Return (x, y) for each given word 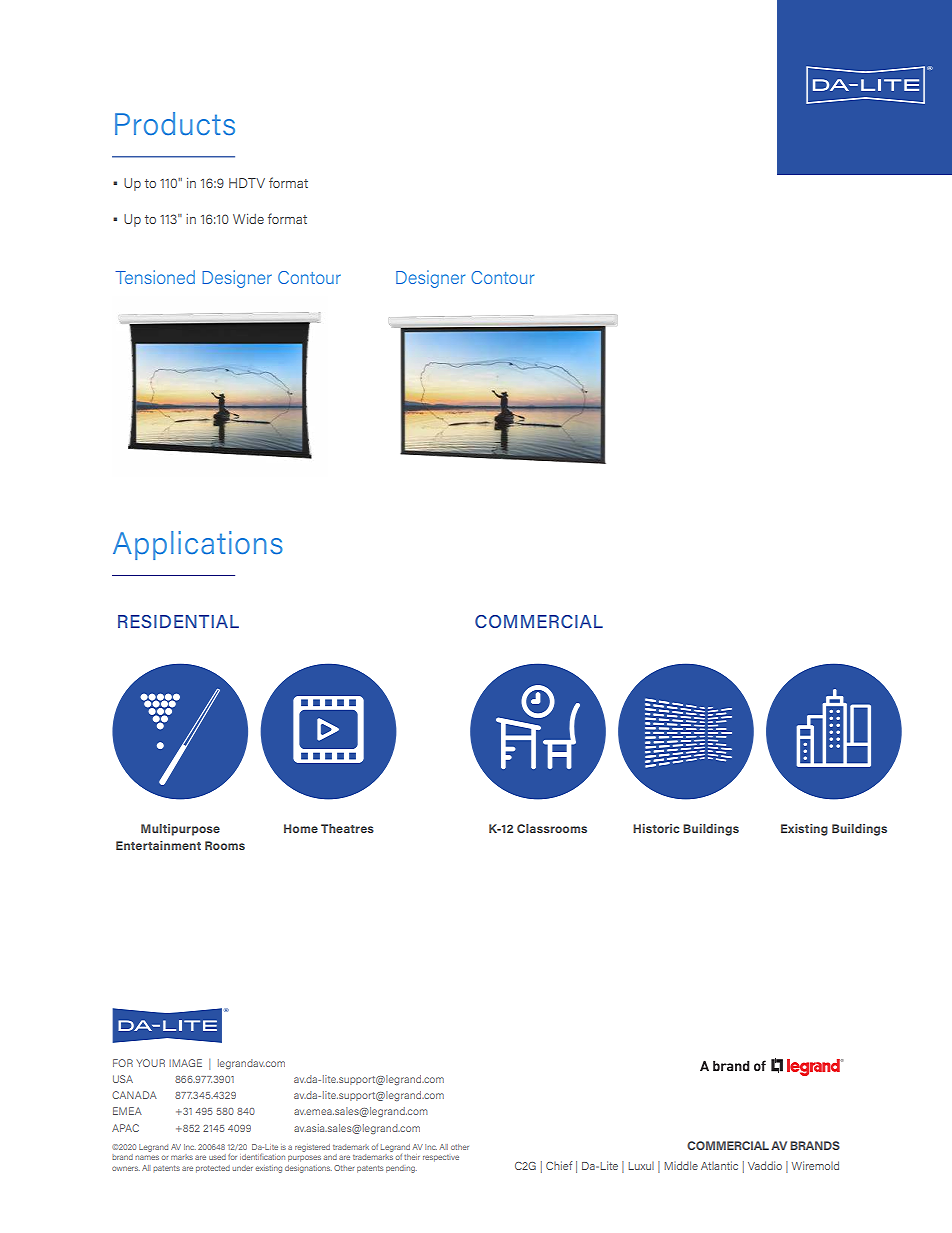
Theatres (347, 828)
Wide (248, 219)
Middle (681, 1165)
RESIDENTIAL (178, 621)
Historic (656, 828)
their (412, 1157)
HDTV (247, 183)
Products (175, 123)
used (217, 1157)
